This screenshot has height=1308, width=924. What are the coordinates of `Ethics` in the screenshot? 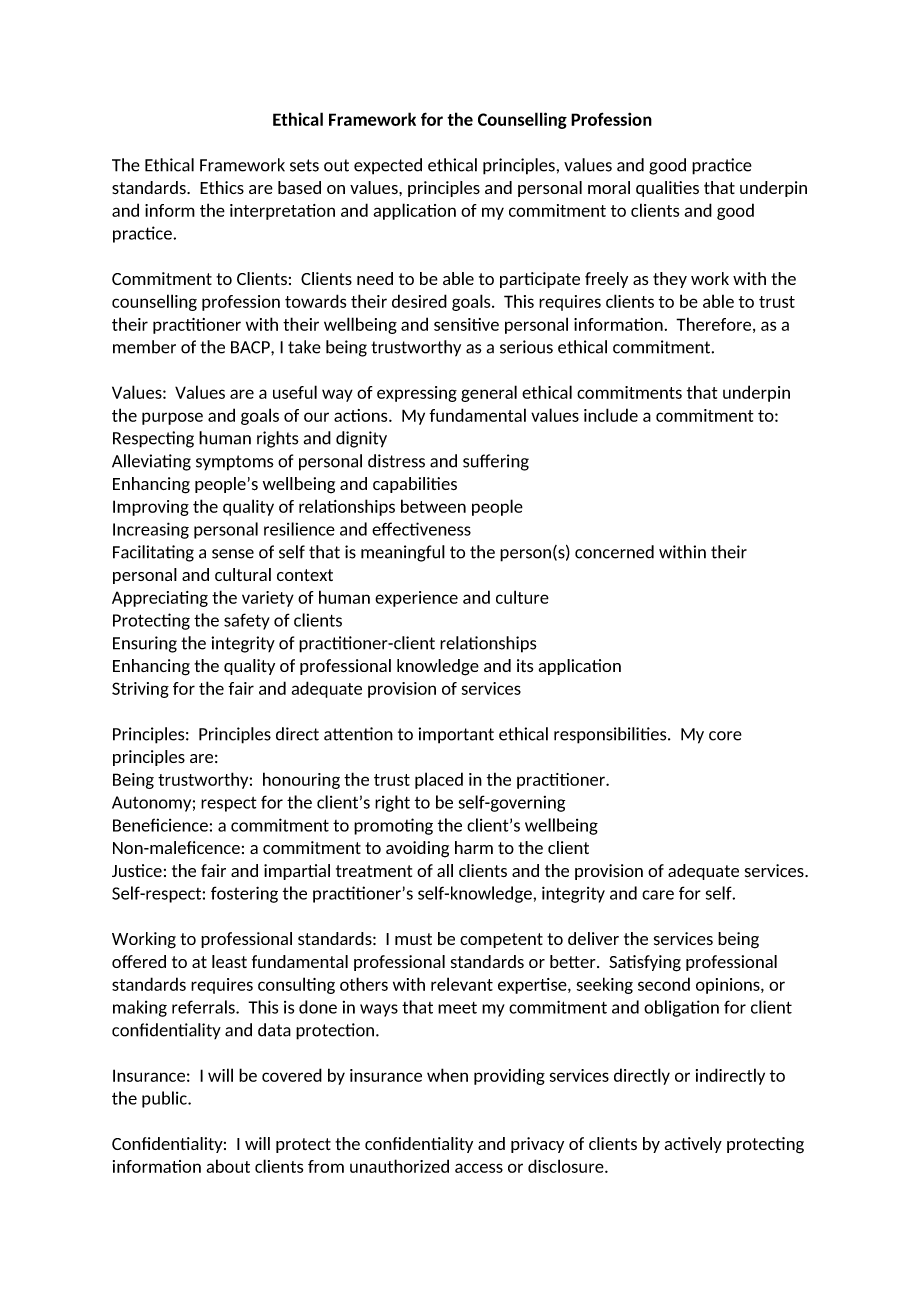 It's located at (222, 187).
